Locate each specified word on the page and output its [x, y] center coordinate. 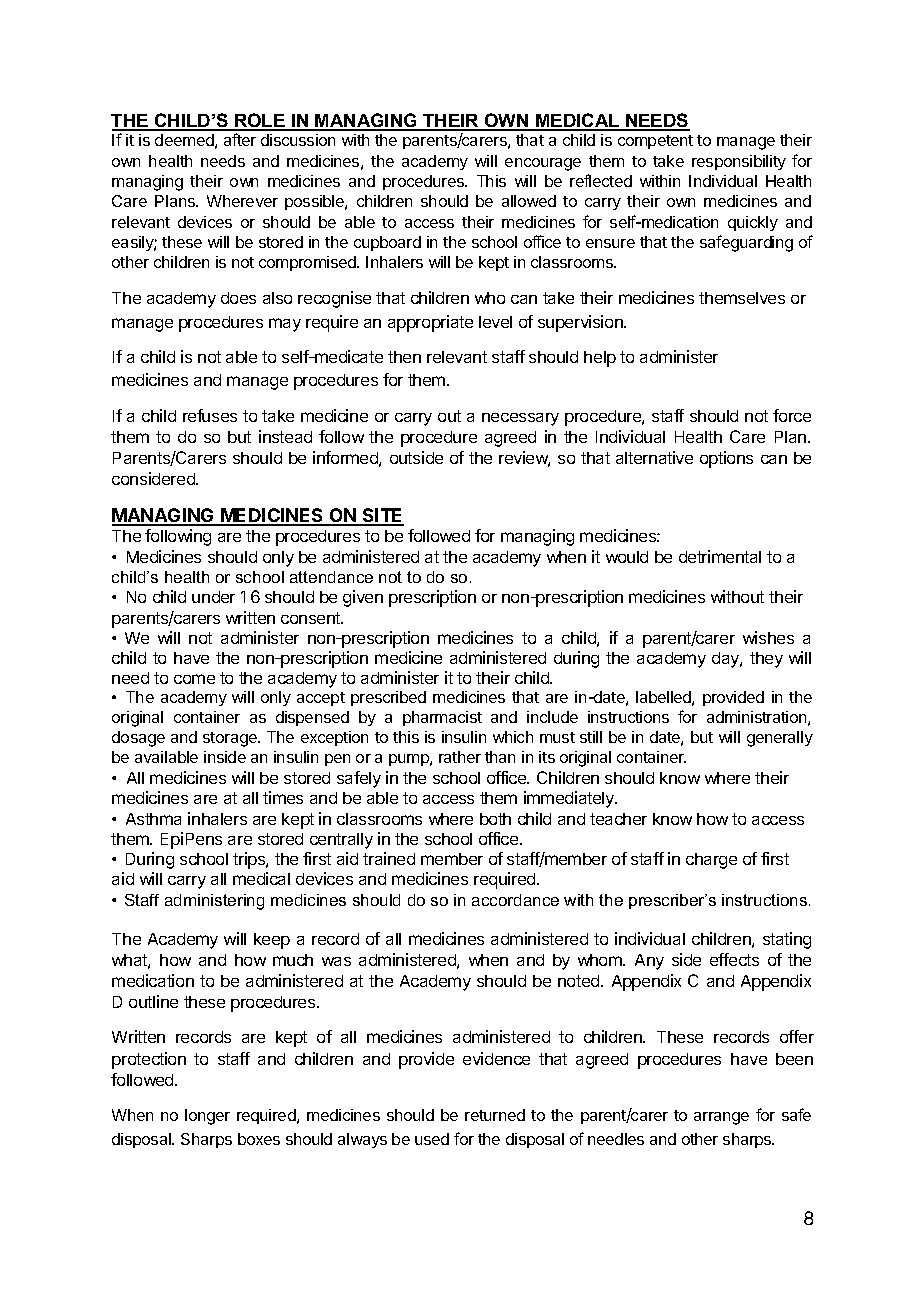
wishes [768, 637]
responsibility [739, 162]
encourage [543, 164]
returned [495, 1115]
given [363, 598]
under [213, 597]
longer [207, 1117]
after [240, 139]
